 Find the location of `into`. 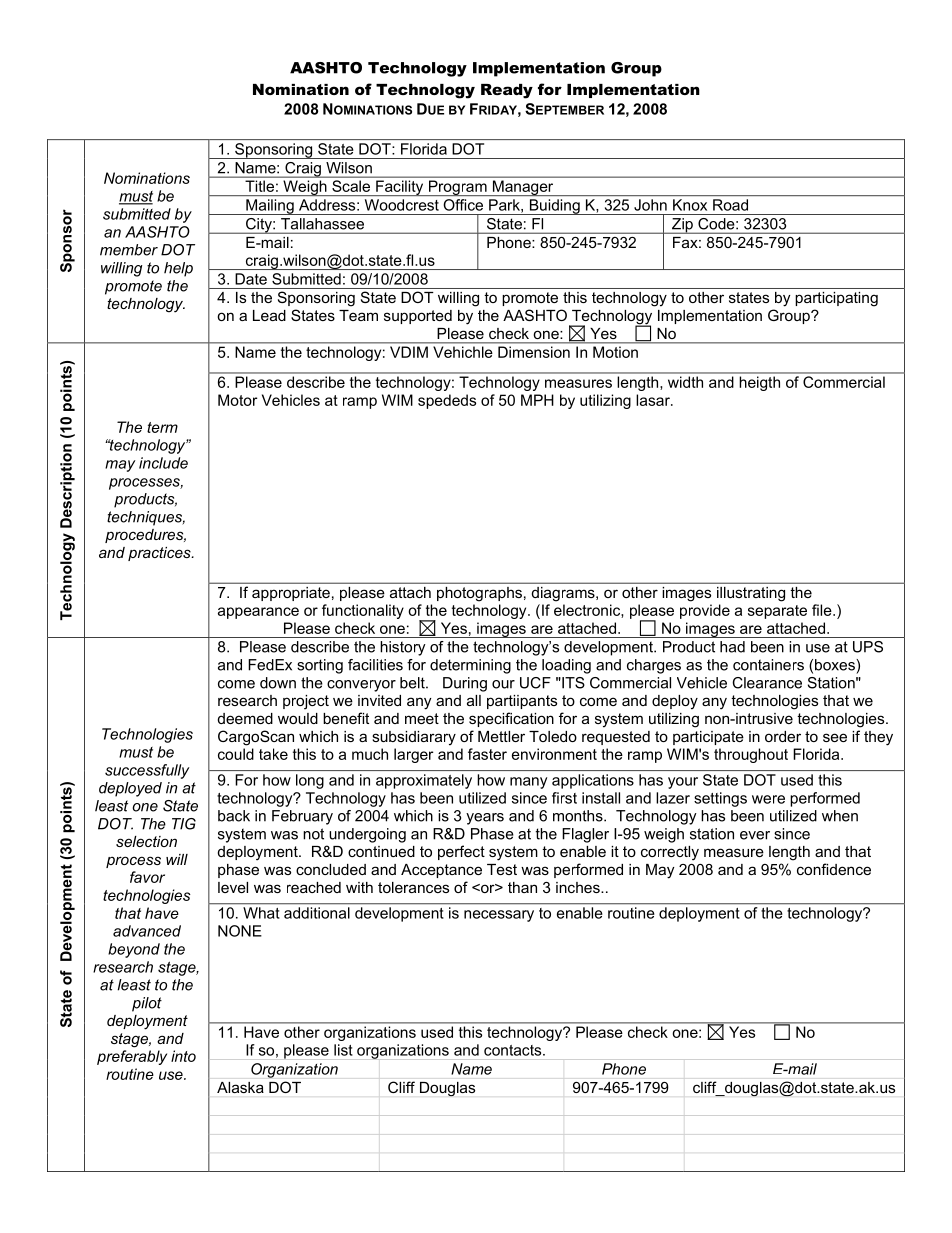

into is located at coordinates (183, 1056).
